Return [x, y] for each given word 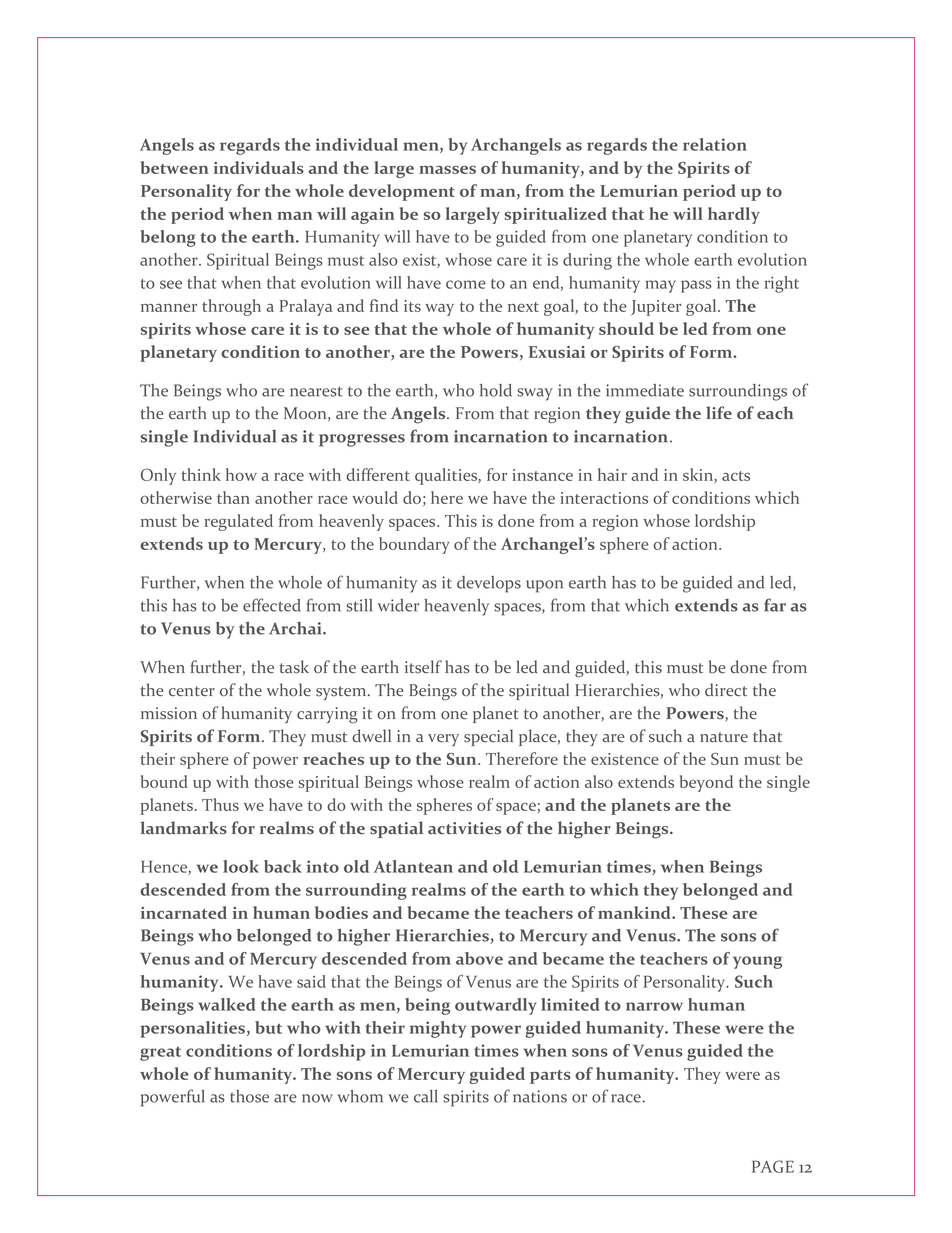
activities [464, 828]
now [317, 1098]
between [175, 167]
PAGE [773, 1166]
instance [542, 475]
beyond [706, 783]
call [426, 1096]
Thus [220, 804]
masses [447, 169]
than [233, 497]
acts [736, 476]
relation [715, 144]
